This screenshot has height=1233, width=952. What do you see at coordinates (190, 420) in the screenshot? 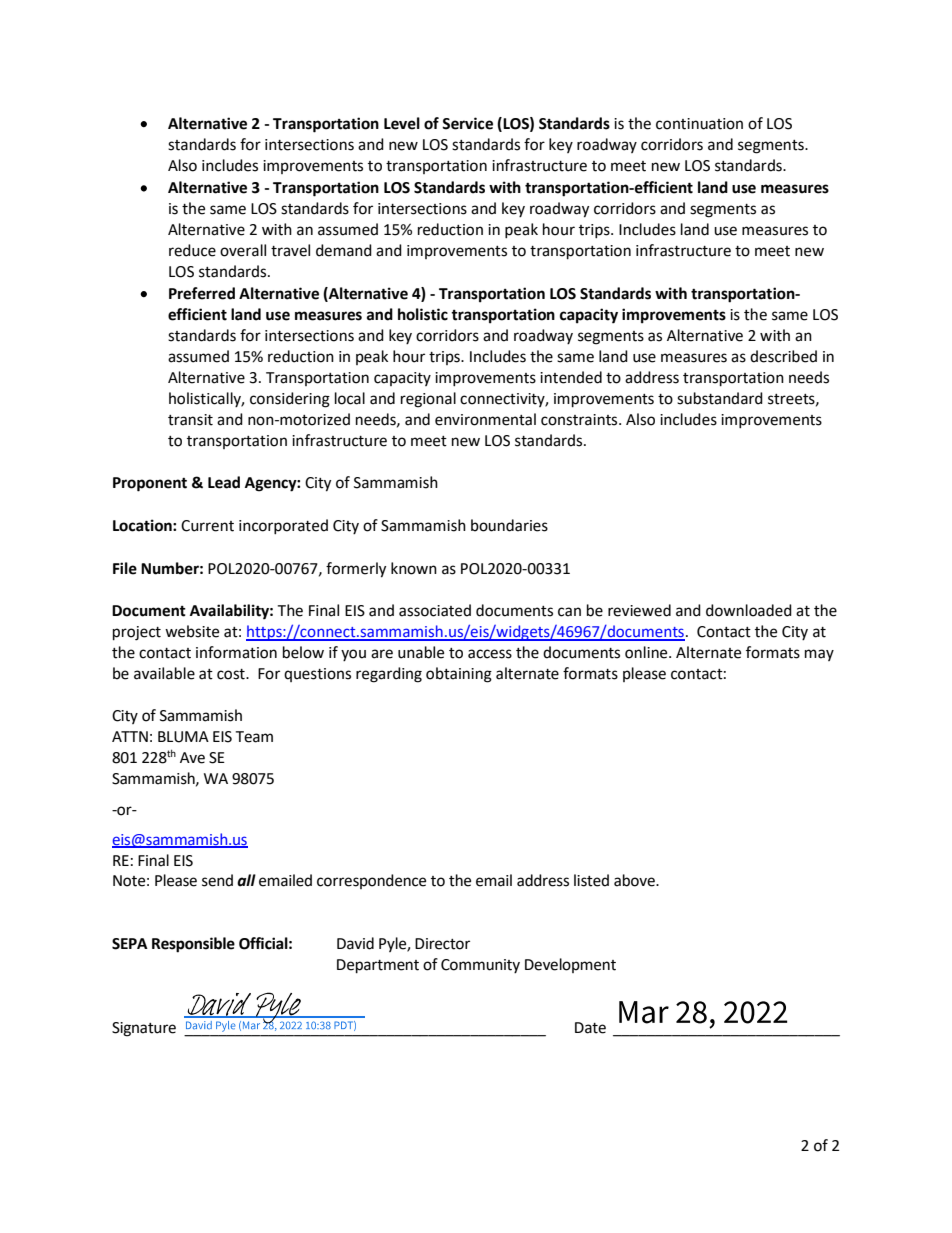
I see `transit` at bounding box center [190, 420].
